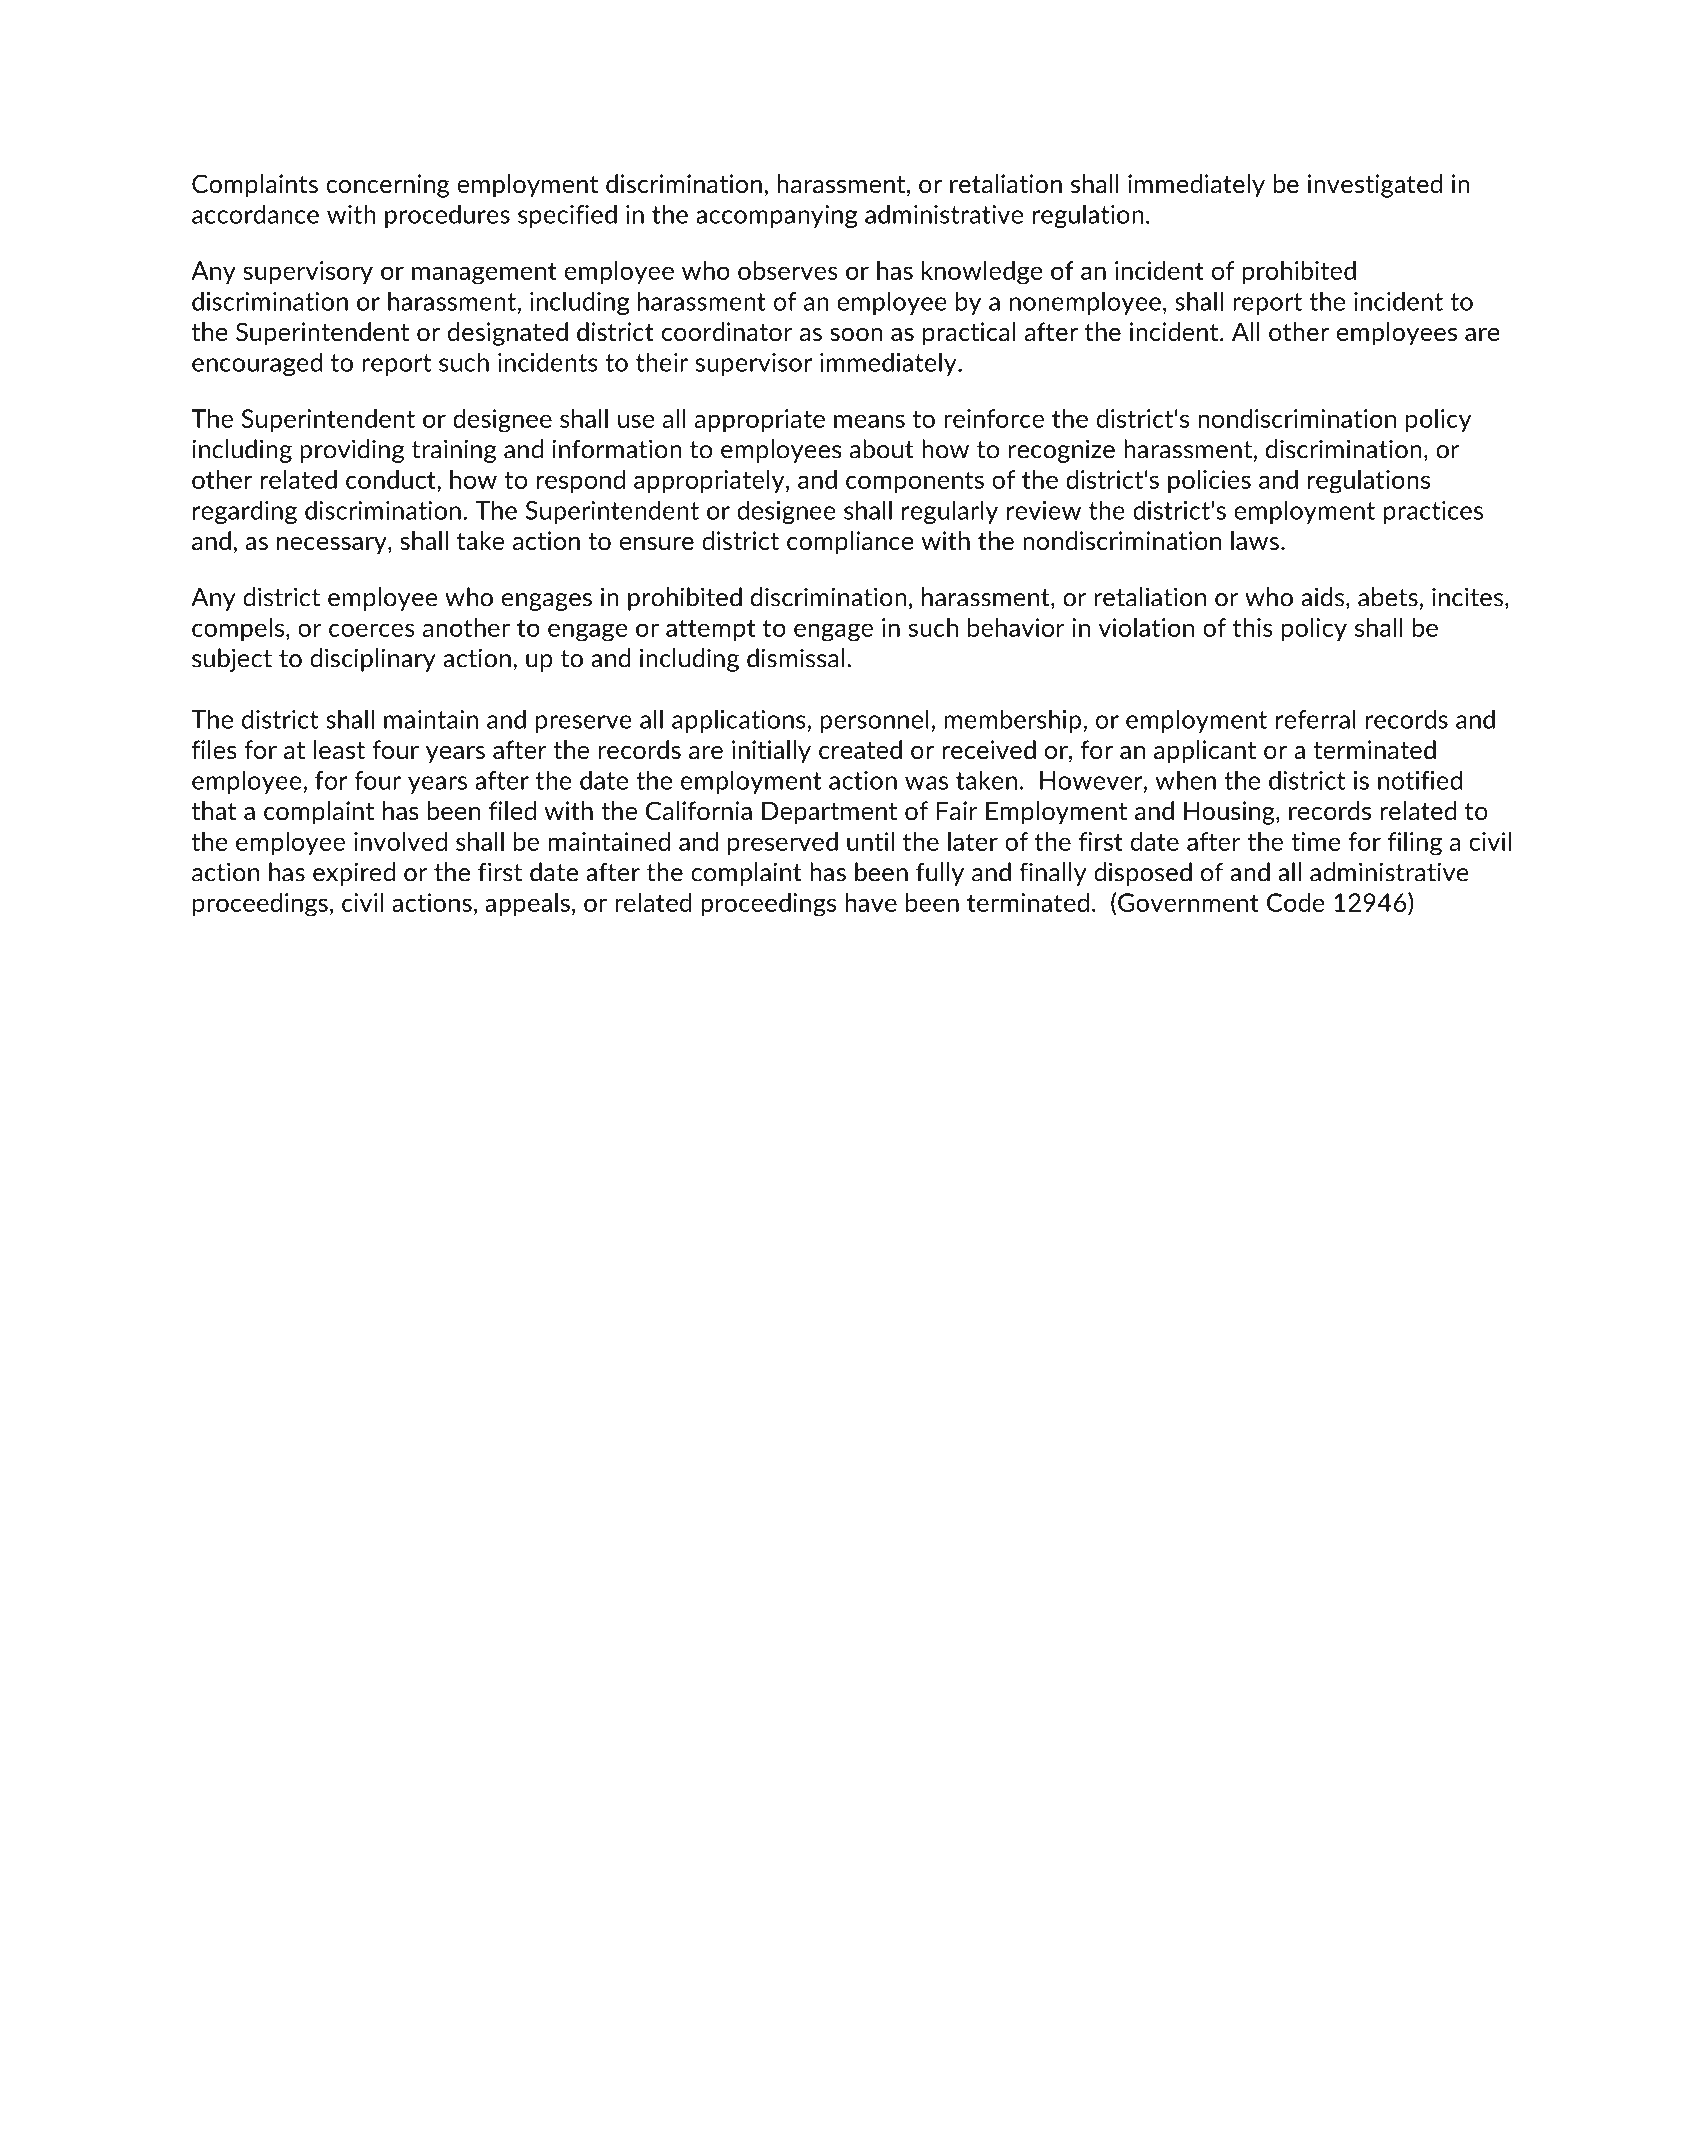 The height and width of the screenshot is (2156, 1705). Describe the element at coordinates (1255, 540) in the screenshot. I see `laws` at that location.
